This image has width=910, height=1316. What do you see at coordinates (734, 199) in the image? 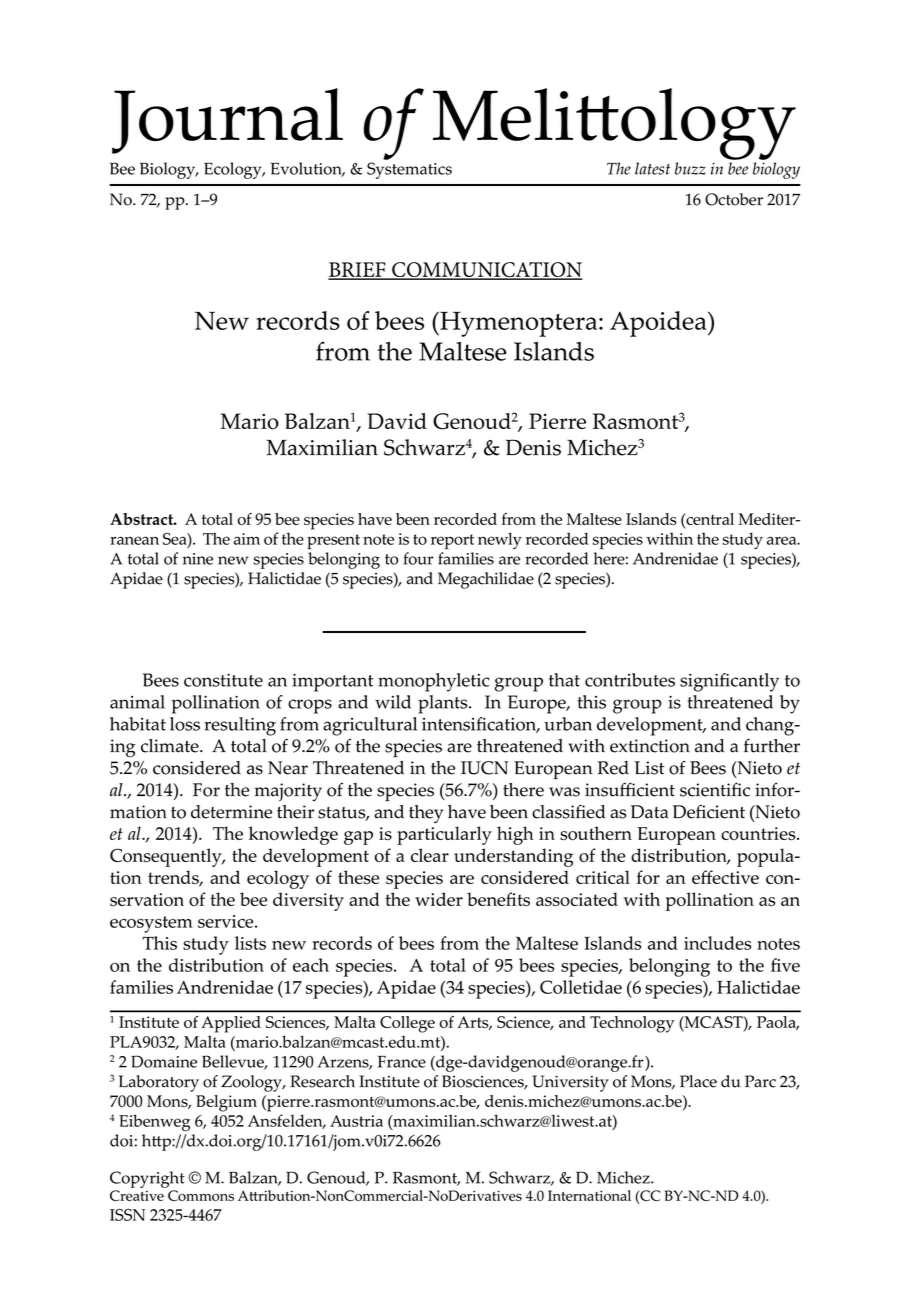
I see `October` at bounding box center [734, 199].
